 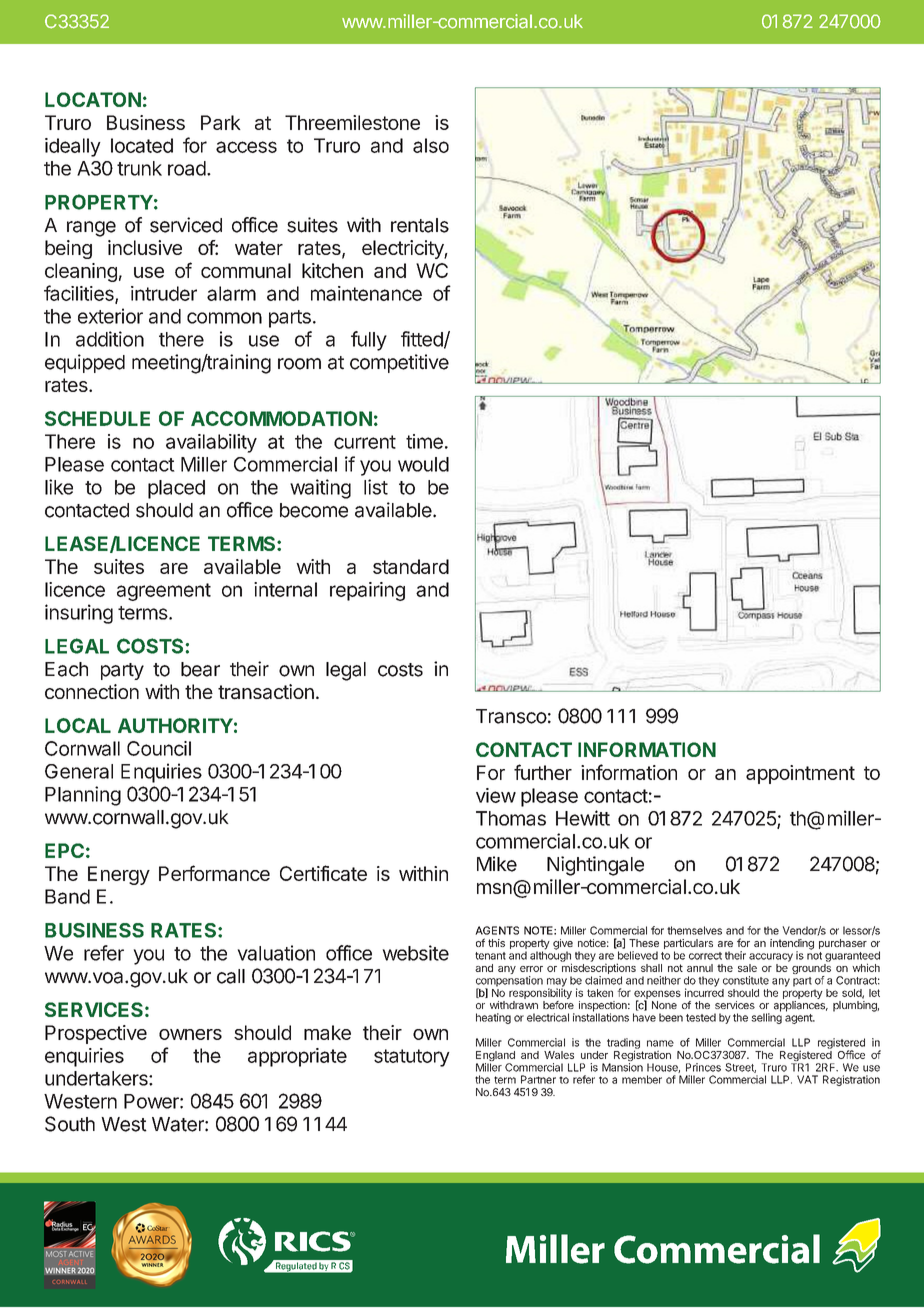 What do you see at coordinates (495, 1057) in the screenshot?
I see `England` at bounding box center [495, 1057].
